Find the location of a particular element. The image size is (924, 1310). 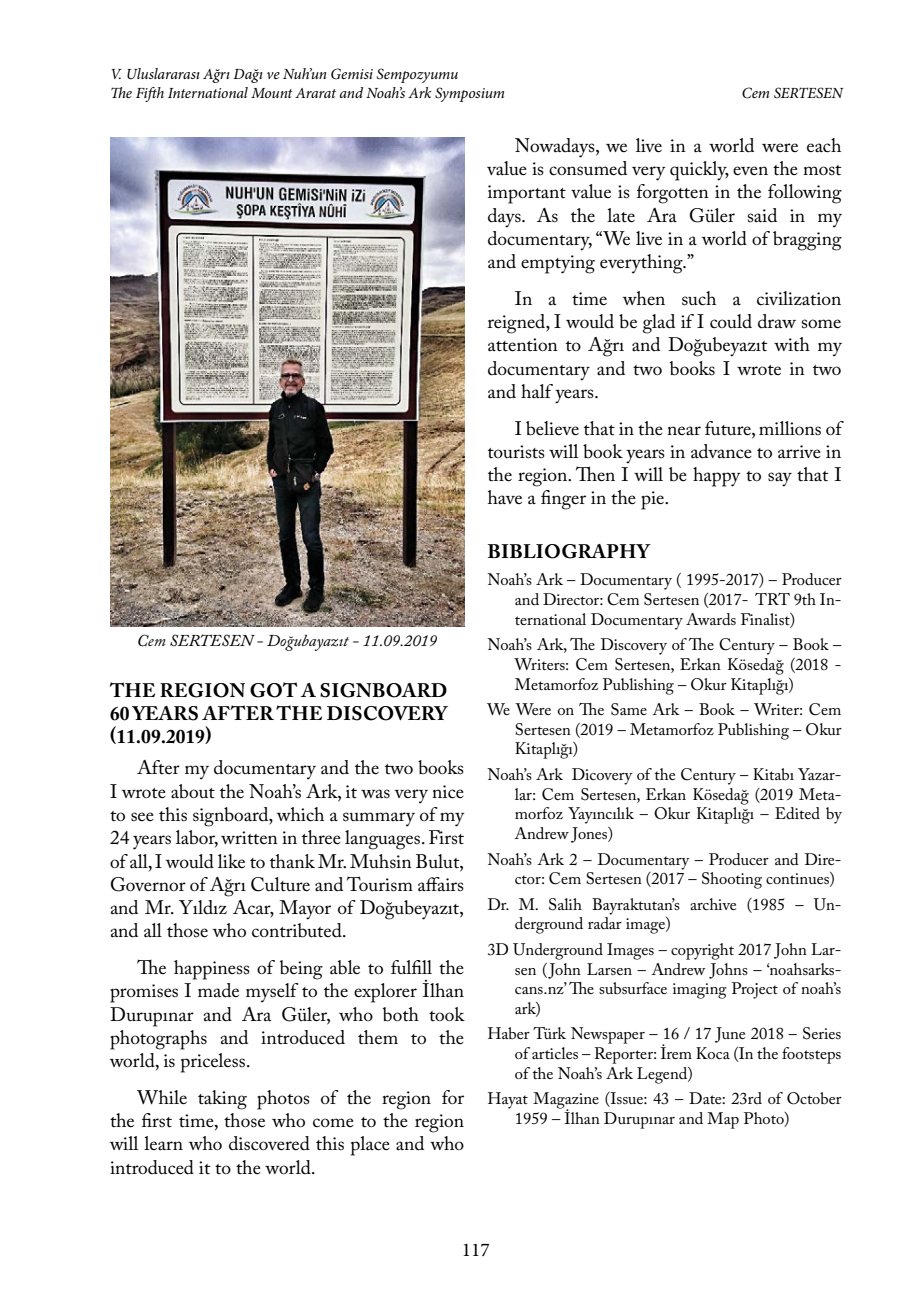

taking is located at coordinates (222, 1100).
